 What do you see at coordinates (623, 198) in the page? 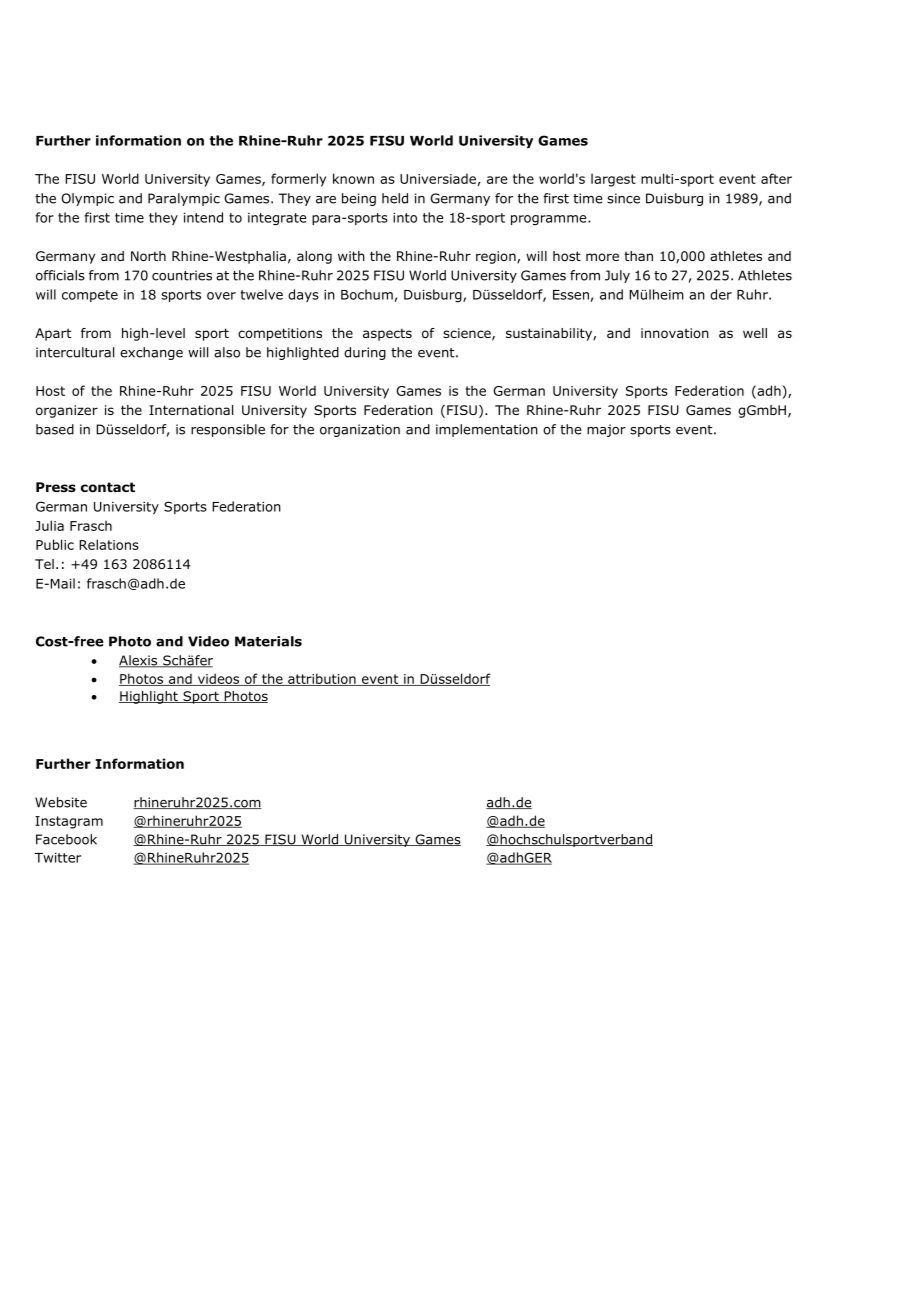
I see `since` at bounding box center [623, 198].
